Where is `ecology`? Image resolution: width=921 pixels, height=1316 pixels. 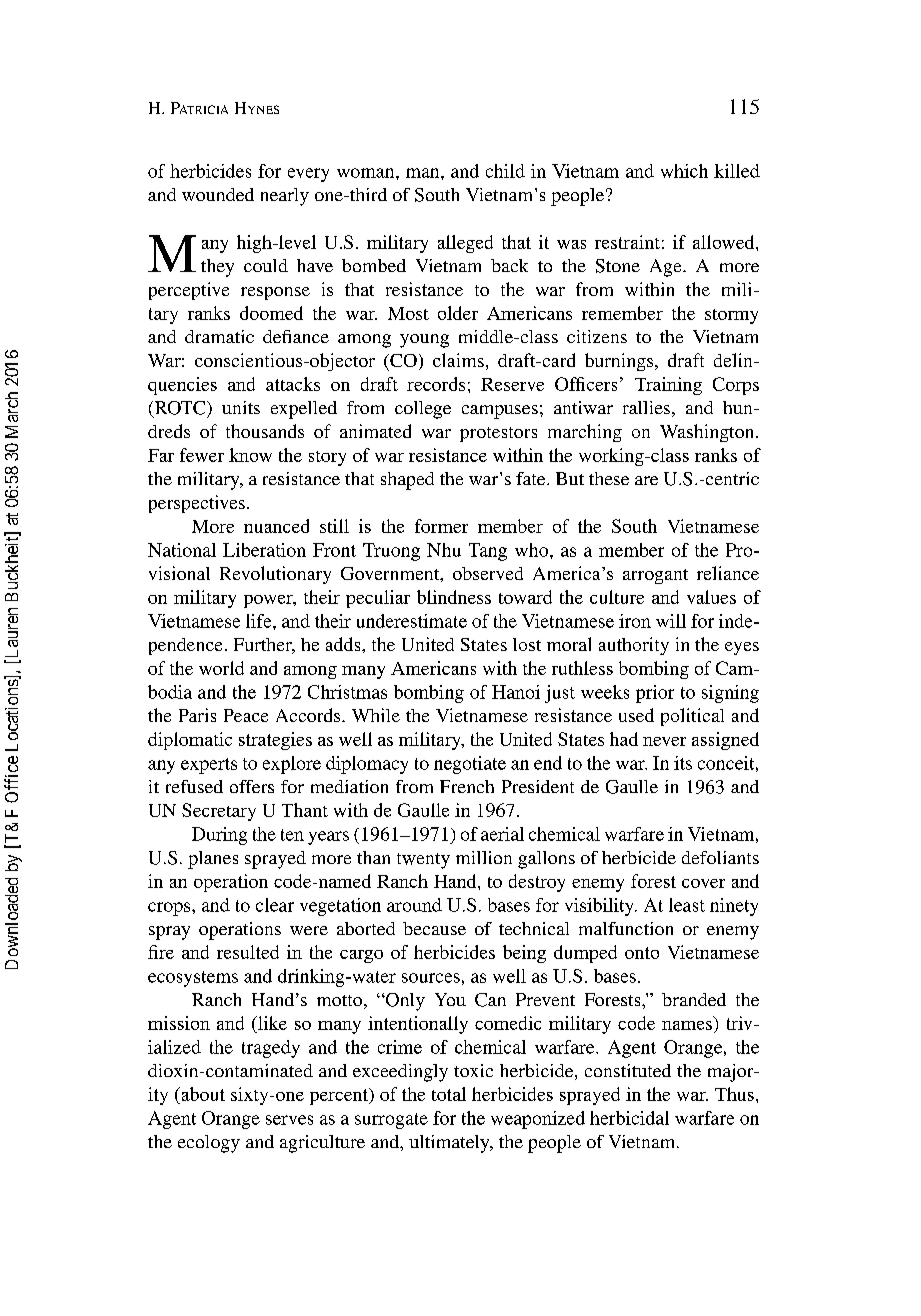
ecology is located at coordinates (209, 1144).
